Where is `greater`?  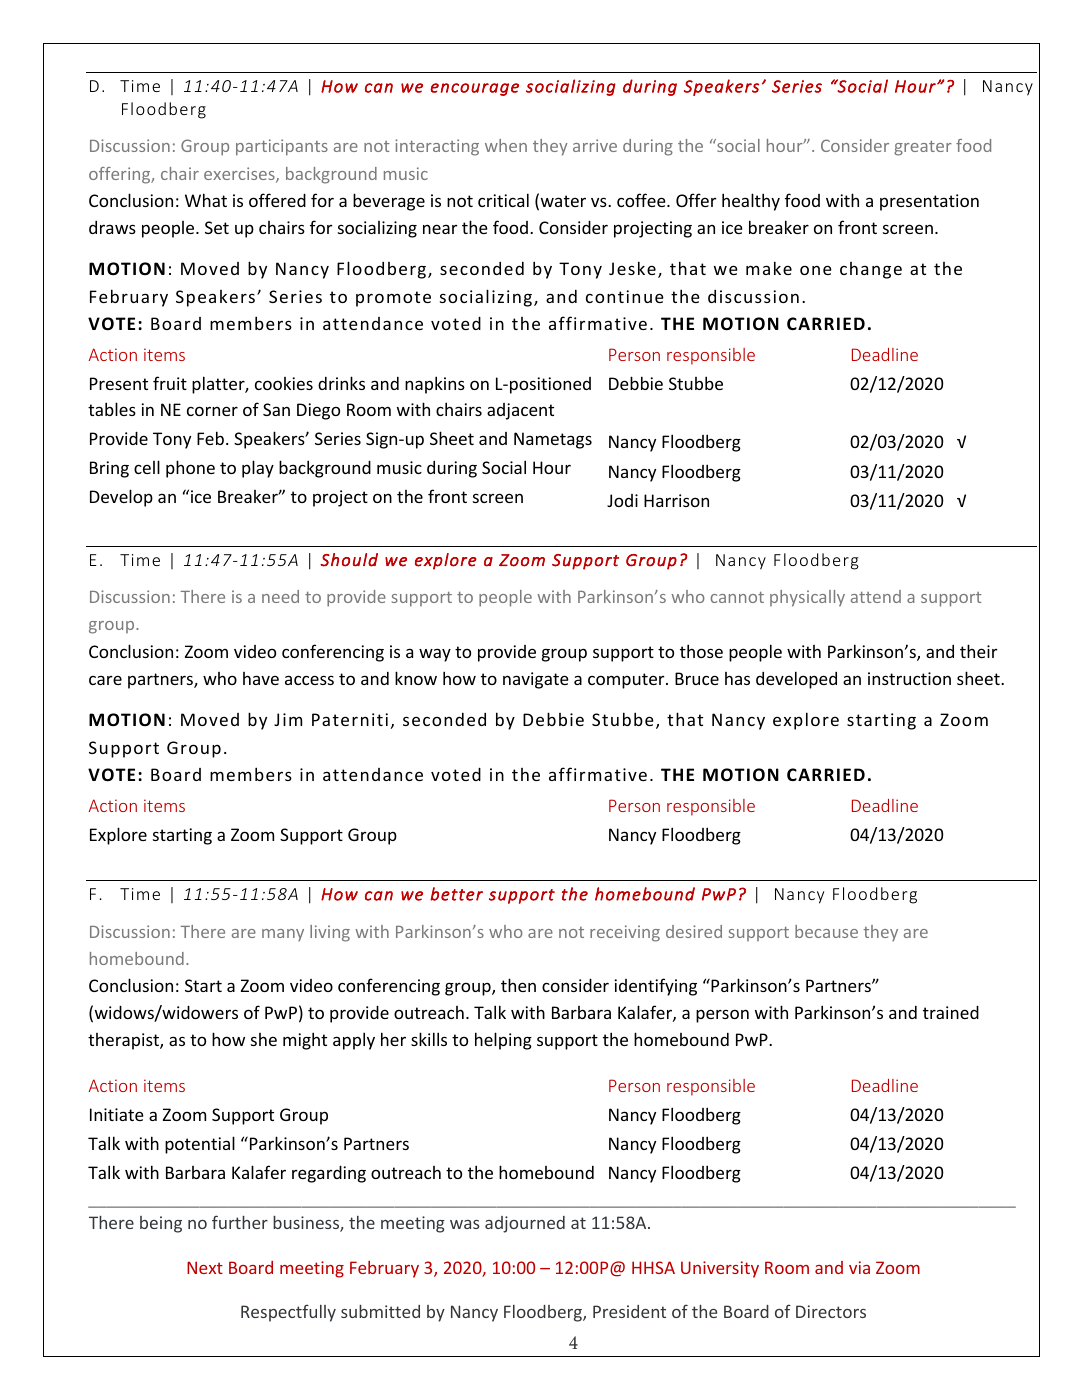
greater is located at coordinates (923, 148).
